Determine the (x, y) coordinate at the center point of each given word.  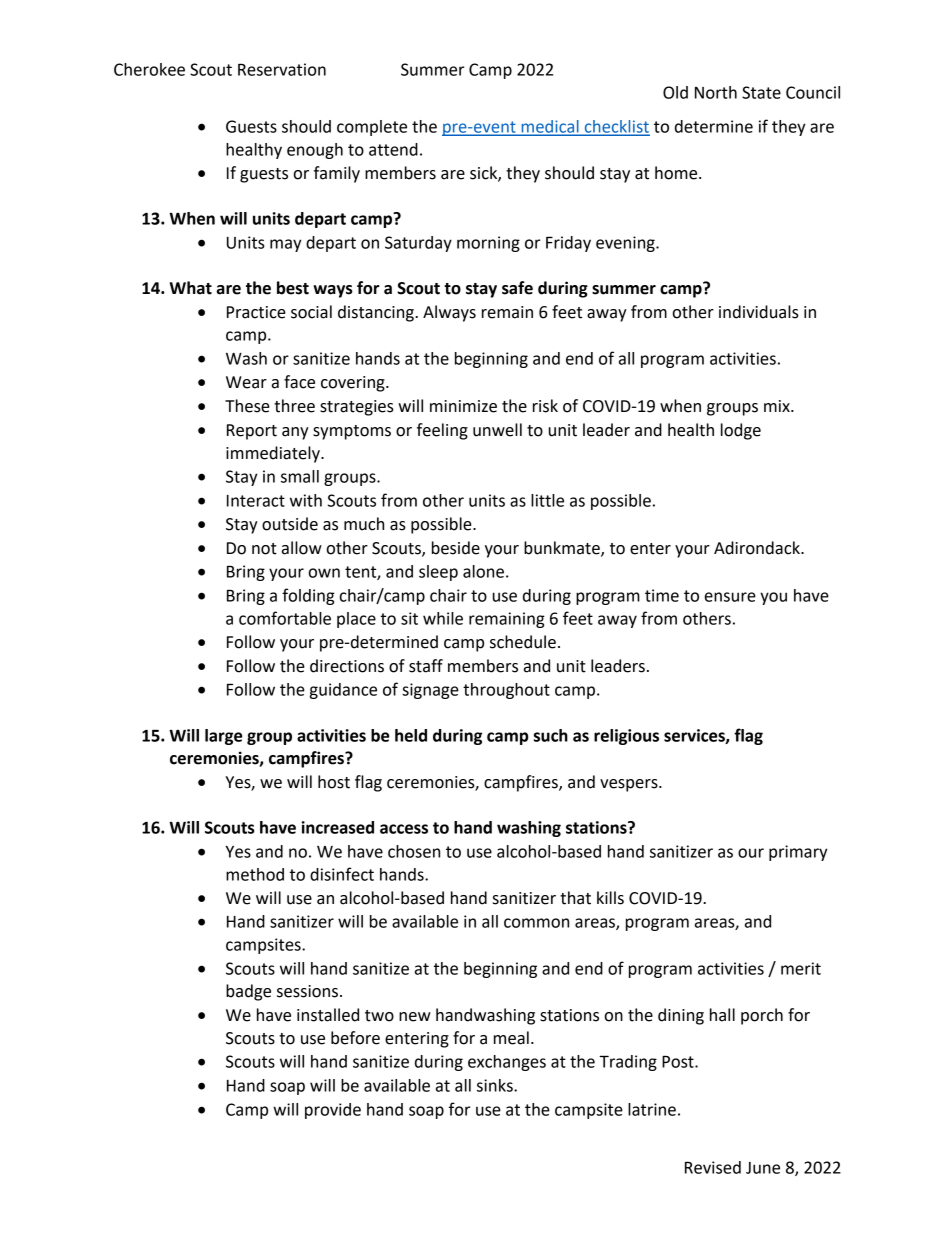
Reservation (282, 69)
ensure (730, 597)
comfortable (285, 618)
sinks (496, 1085)
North (716, 92)
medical (550, 127)
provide (333, 1111)
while (443, 618)
